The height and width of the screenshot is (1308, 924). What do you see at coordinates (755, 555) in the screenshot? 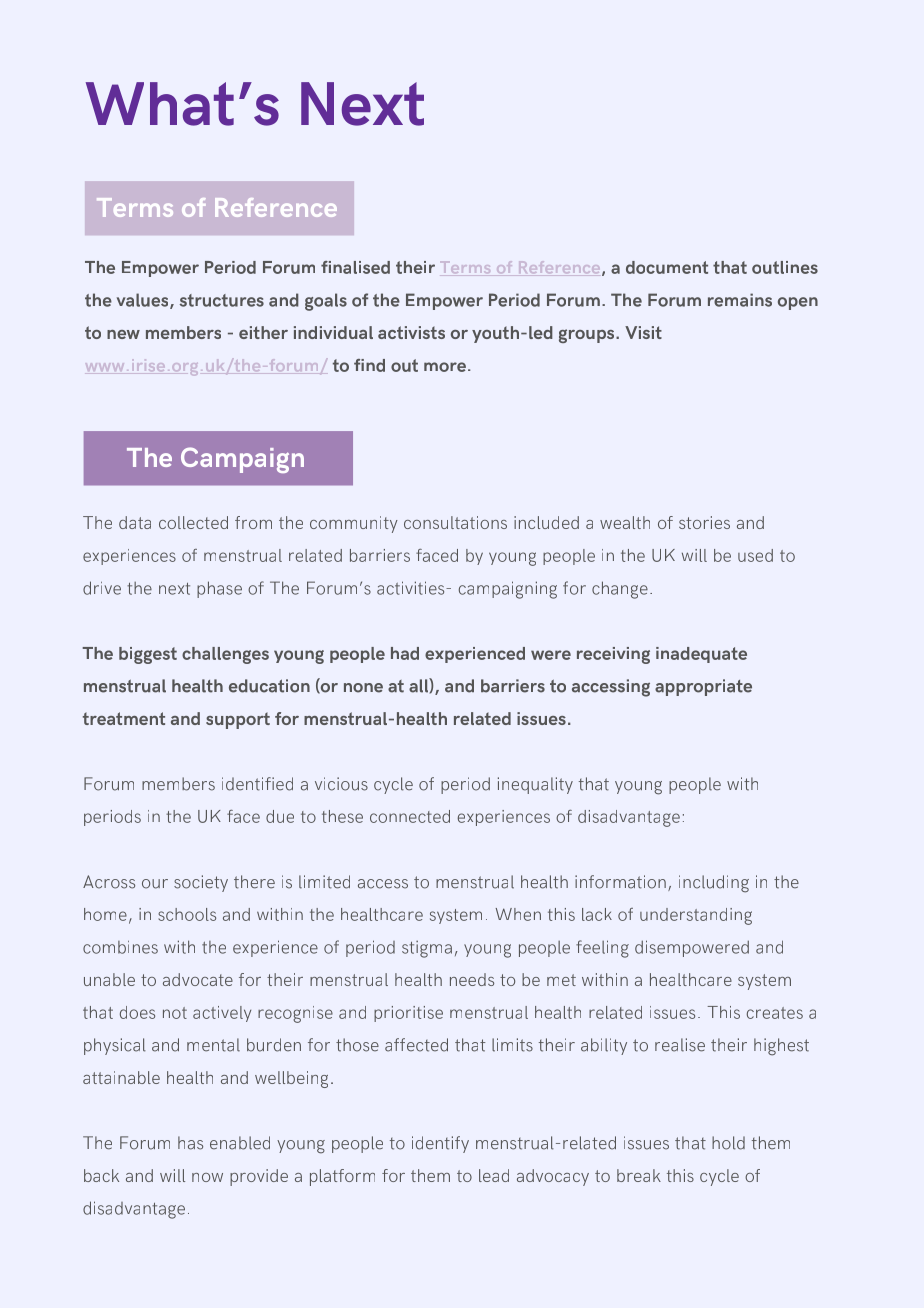
I see `used` at bounding box center [755, 555].
